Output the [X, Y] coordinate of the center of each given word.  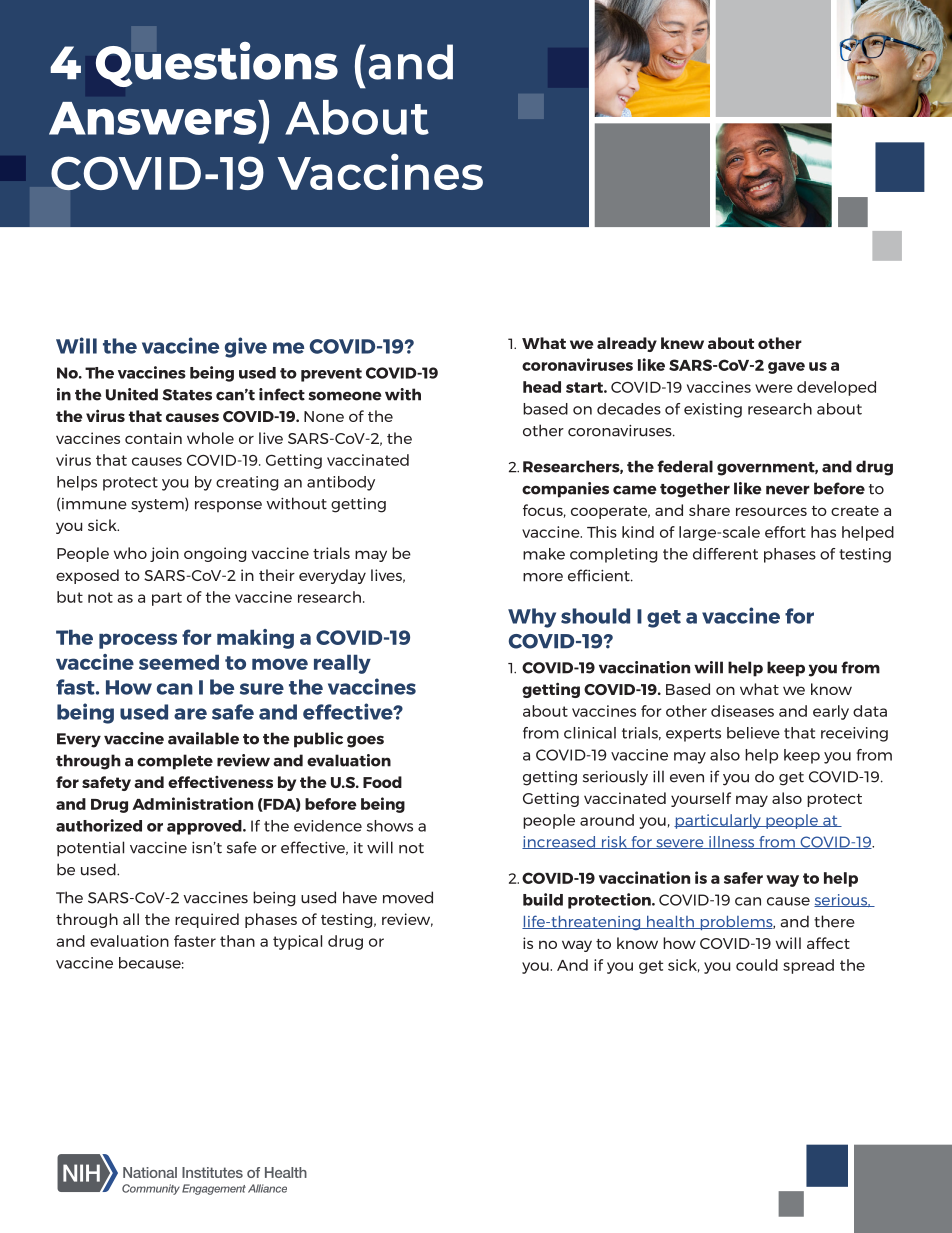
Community [151, 1189]
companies [565, 490]
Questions [217, 64]
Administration [192, 803]
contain [153, 438]
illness [732, 842]
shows [390, 826]
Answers [154, 117]
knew [682, 343]
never [788, 490]
